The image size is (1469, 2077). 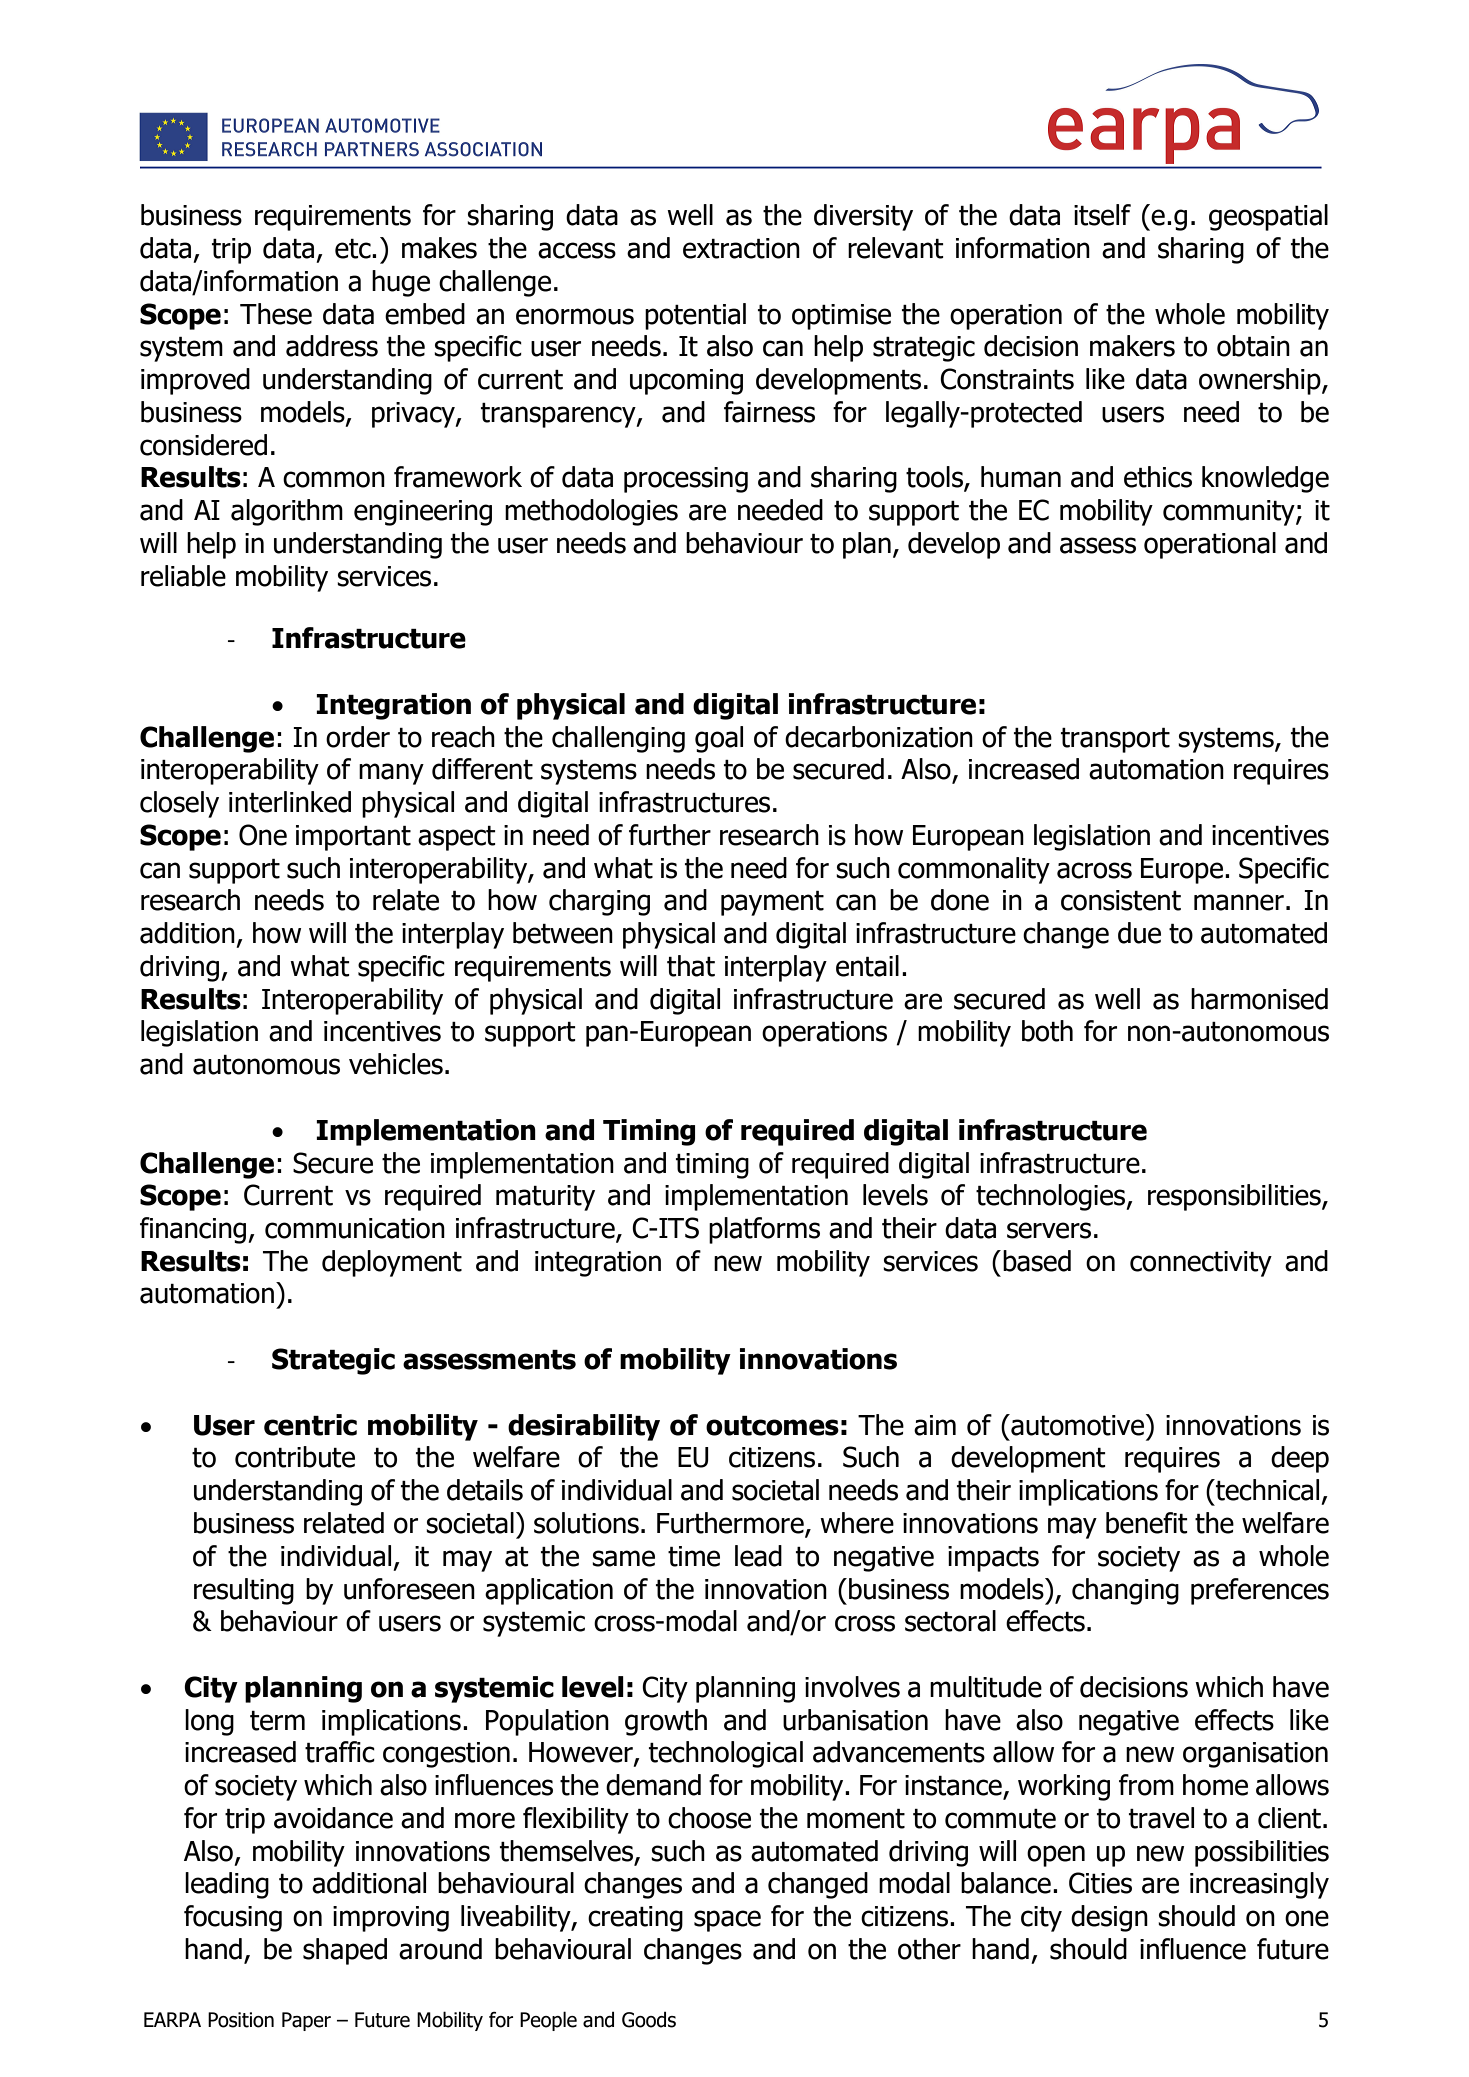 I want to click on important, so click(x=353, y=838).
